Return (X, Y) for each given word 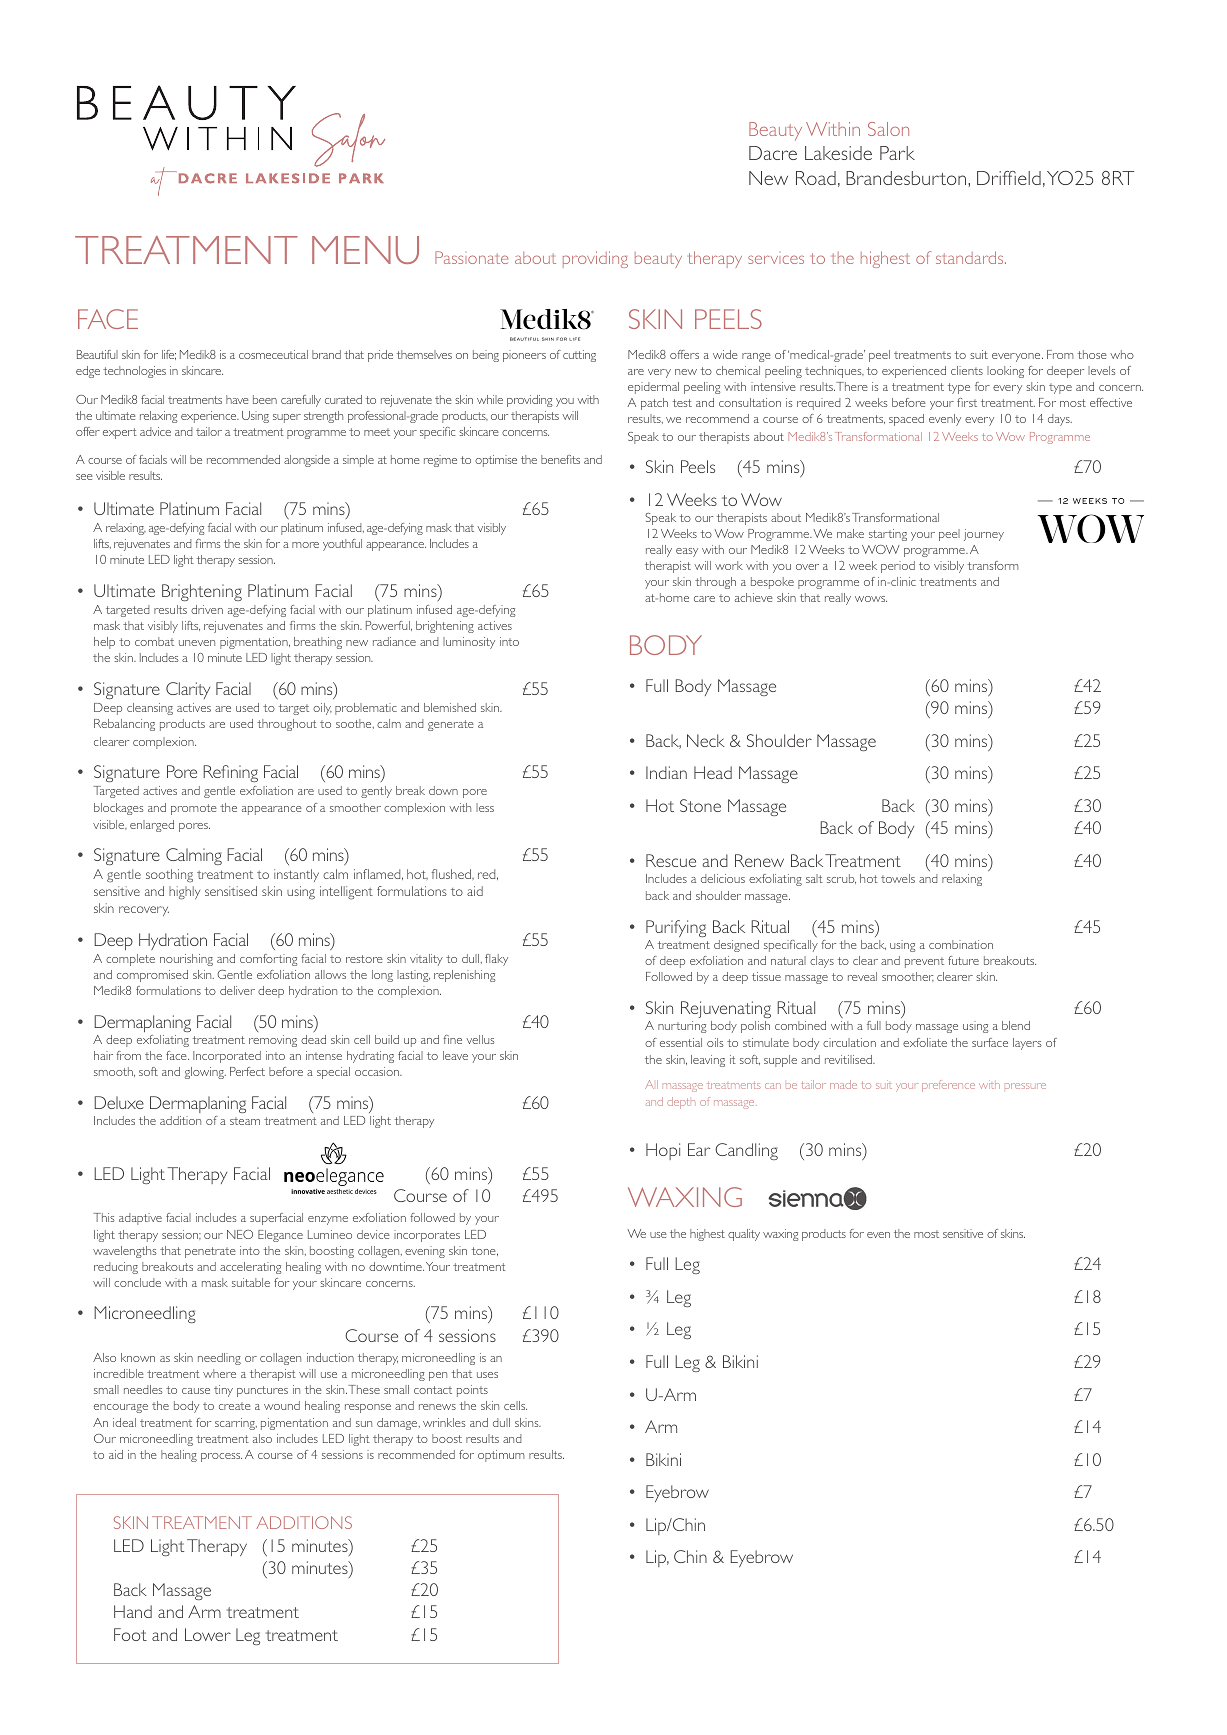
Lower (208, 1634)
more (305, 545)
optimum (501, 1456)
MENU (365, 250)
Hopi (663, 1151)
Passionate (471, 257)
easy (687, 552)
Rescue (671, 860)
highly (184, 893)
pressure (1025, 1086)
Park (897, 153)
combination (961, 944)
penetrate (210, 1252)
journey (984, 535)
